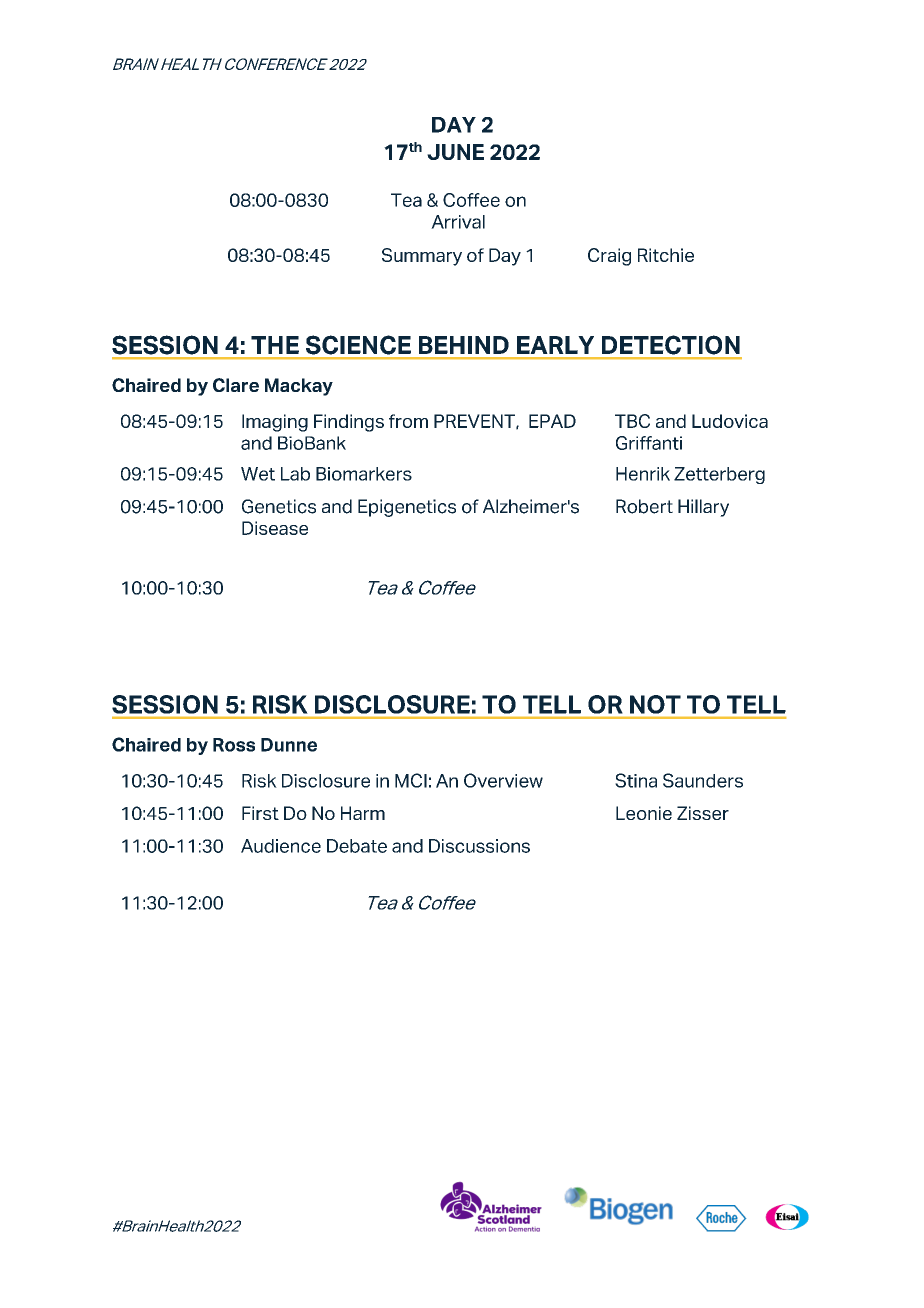 The image size is (924, 1308). I want to click on Ritchie, so click(666, 255).
